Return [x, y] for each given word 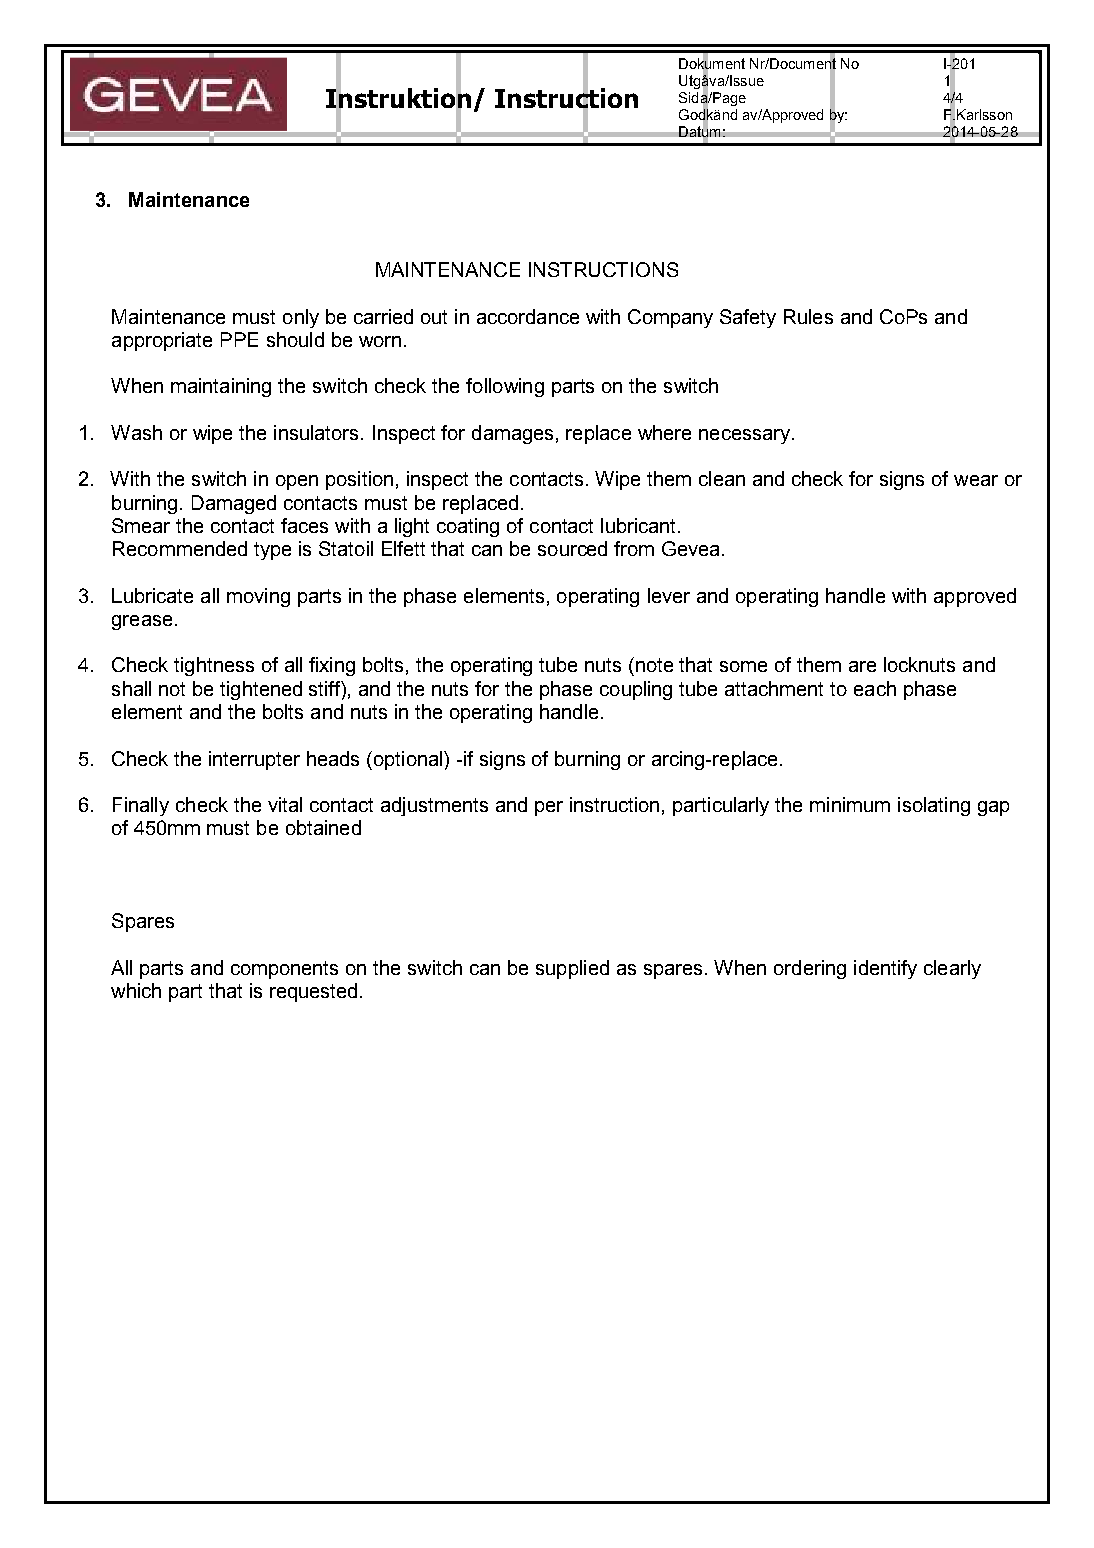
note [654, 665]
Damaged [234, 504]
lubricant [640, 525]
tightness [214, 666]
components [284, 970]
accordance [528, 316]
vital [285, 804]
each [875, 688]
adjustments [434, 806]
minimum [850, 804]
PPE [239, 339]
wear [976, 480]
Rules [808, 316]
